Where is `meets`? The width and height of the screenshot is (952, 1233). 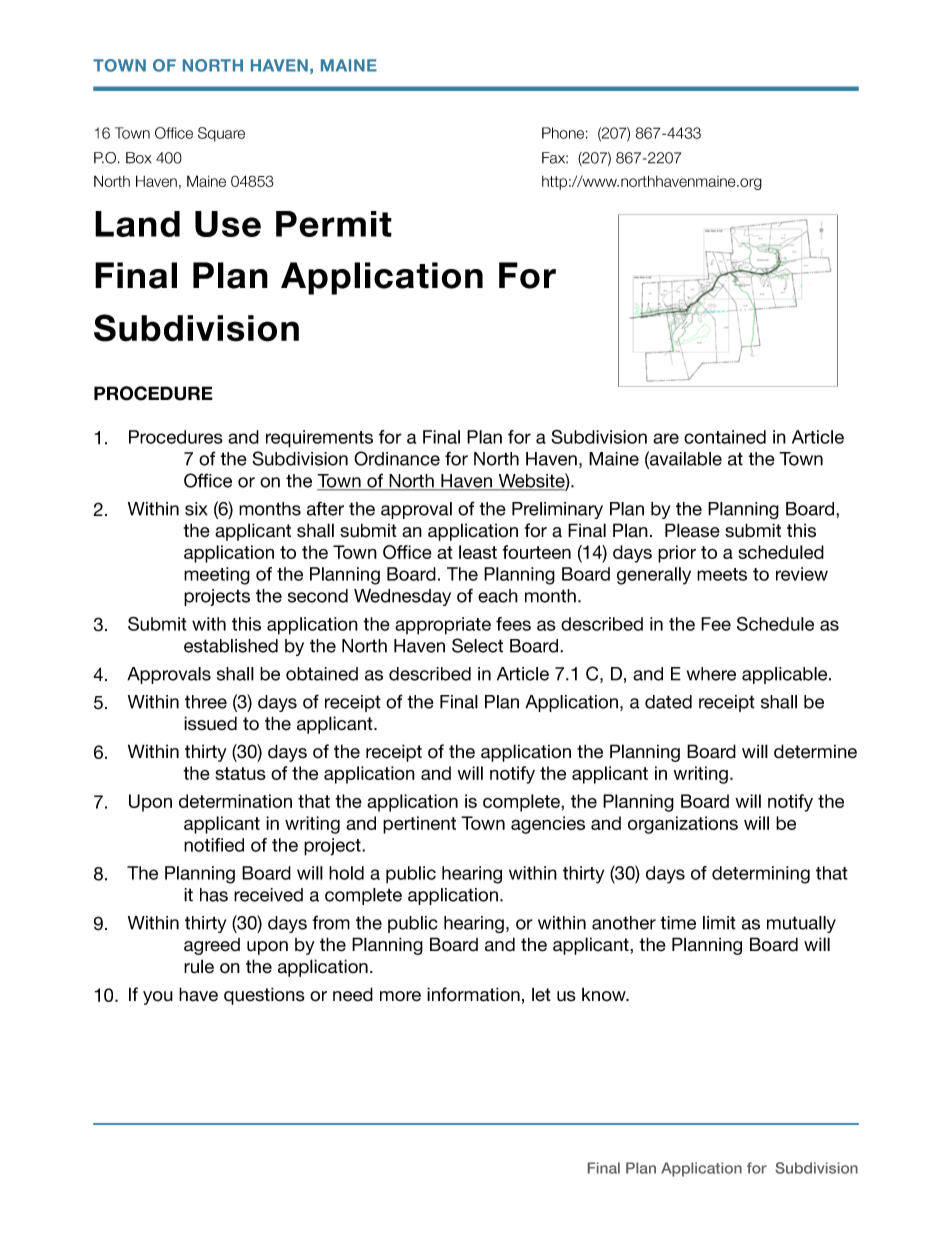
meets is located at coordinates (722, 574).
